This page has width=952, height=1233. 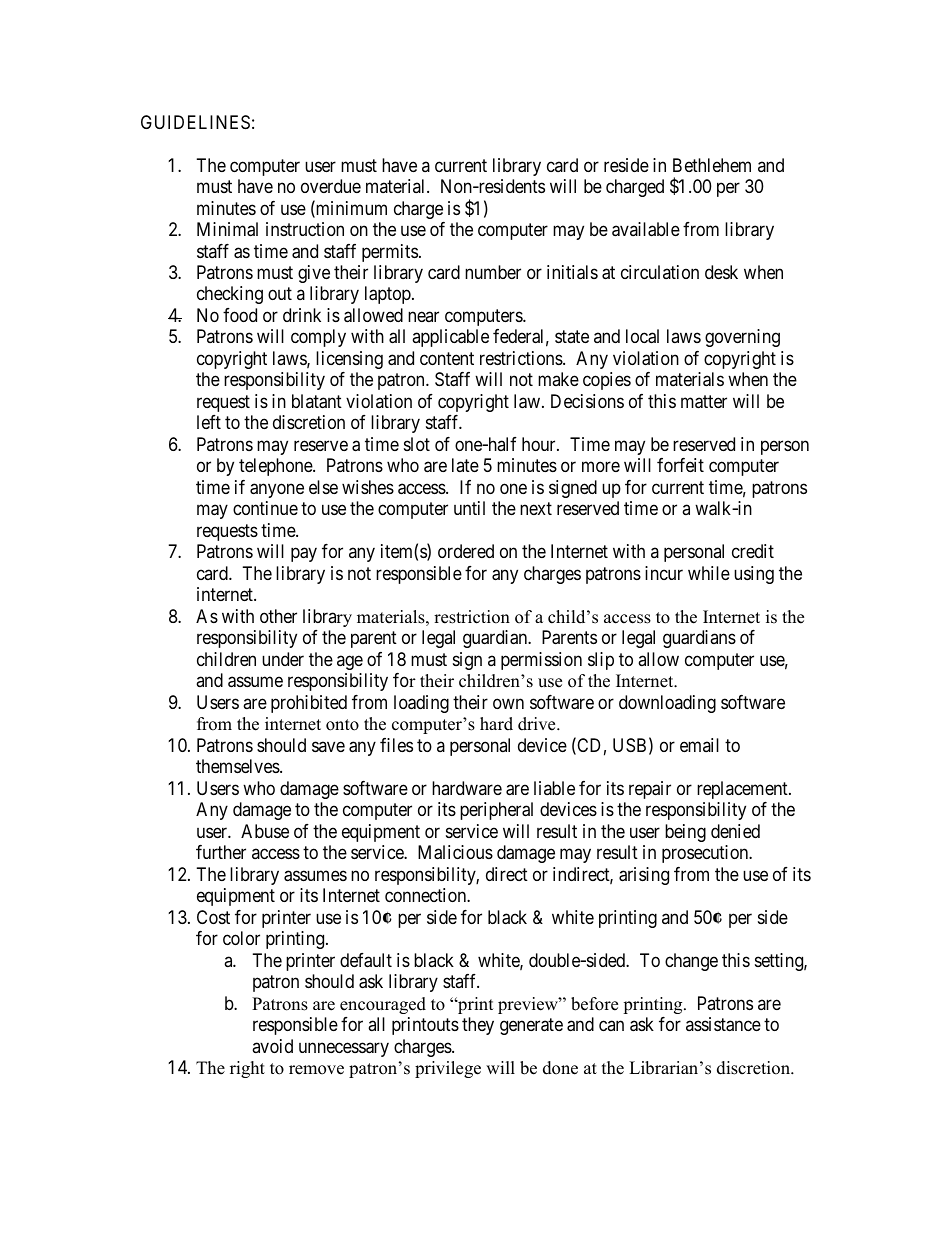 I want to click on email, so click(x=699, y=745).
